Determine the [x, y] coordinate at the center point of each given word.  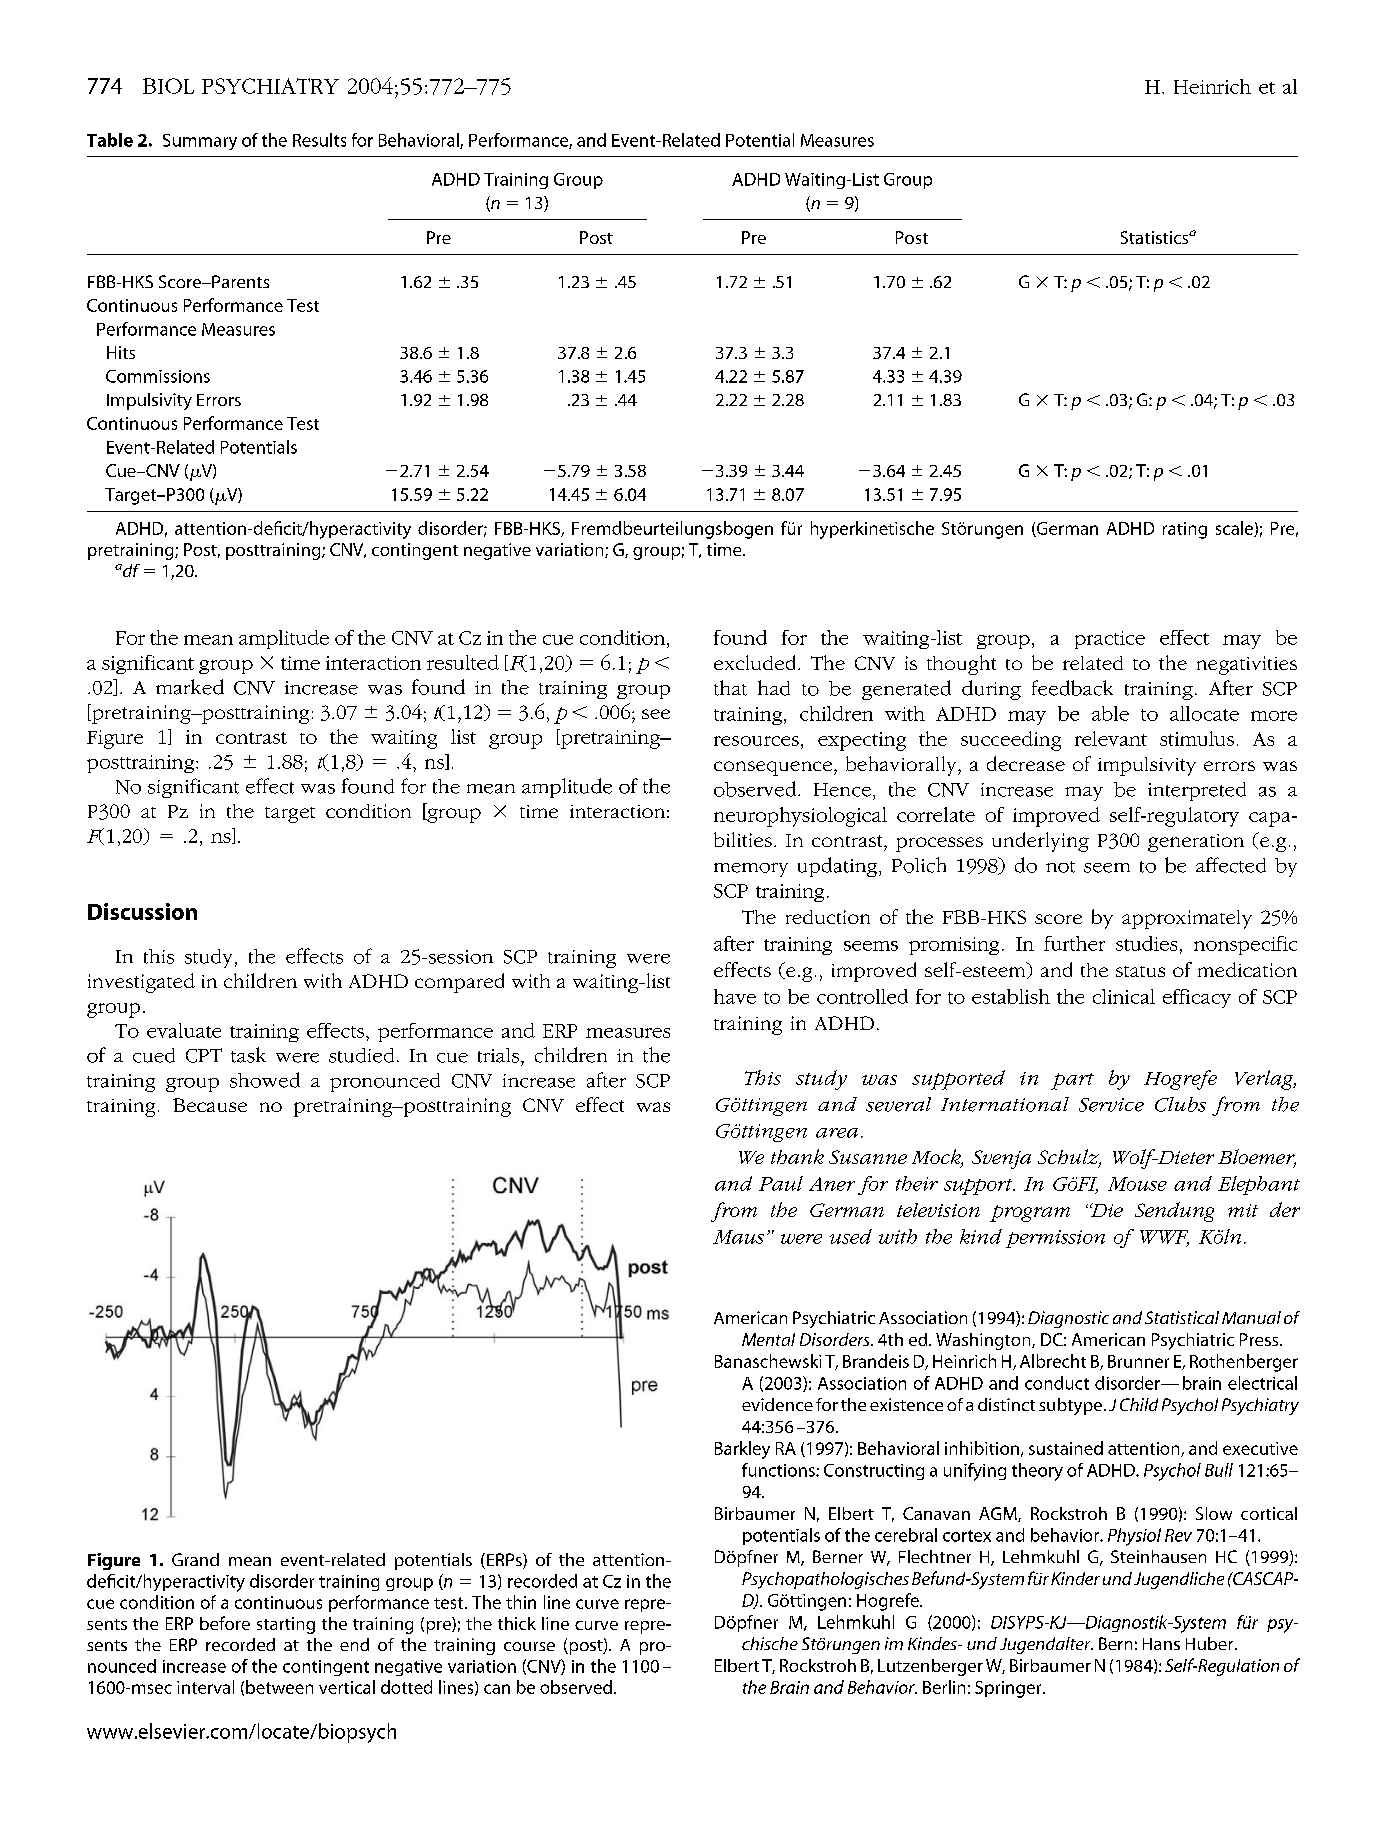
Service [1111, 1105]
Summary [200, 142]
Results [319, 140]
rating [1185, 530]
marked [190, 687]
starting [286, 1625]
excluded [756, 662]
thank [797, 1156]
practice [1110, 640]
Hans [1161, 1644]
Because [210, 1105]
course [529, 1646]
